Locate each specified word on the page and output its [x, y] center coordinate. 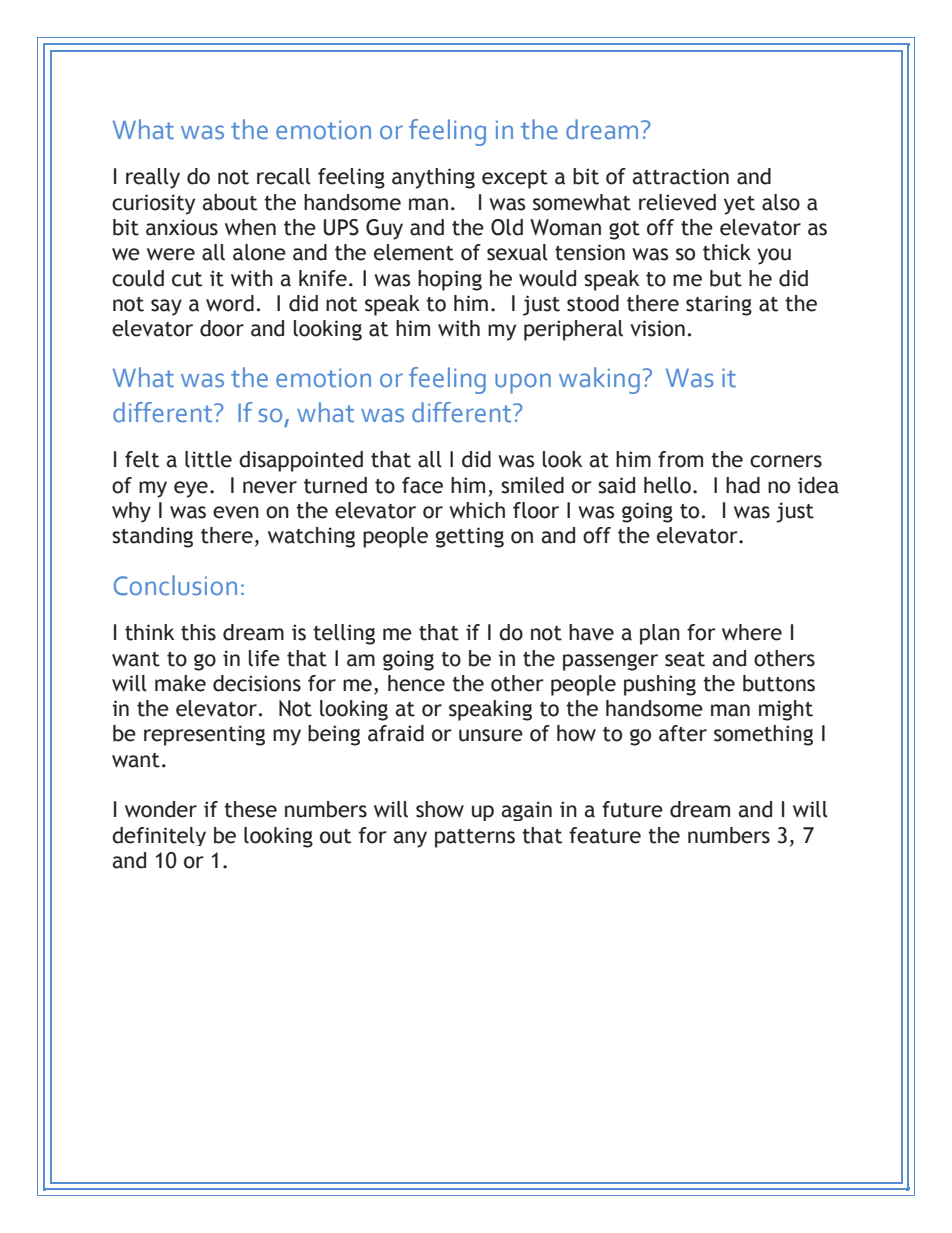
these [250, 809]
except [515, 179]
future [632, 809]
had [743, 485]
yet [739, 205]
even [236, 512]
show [440, 809]
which [477, 510]
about [229, 202]
